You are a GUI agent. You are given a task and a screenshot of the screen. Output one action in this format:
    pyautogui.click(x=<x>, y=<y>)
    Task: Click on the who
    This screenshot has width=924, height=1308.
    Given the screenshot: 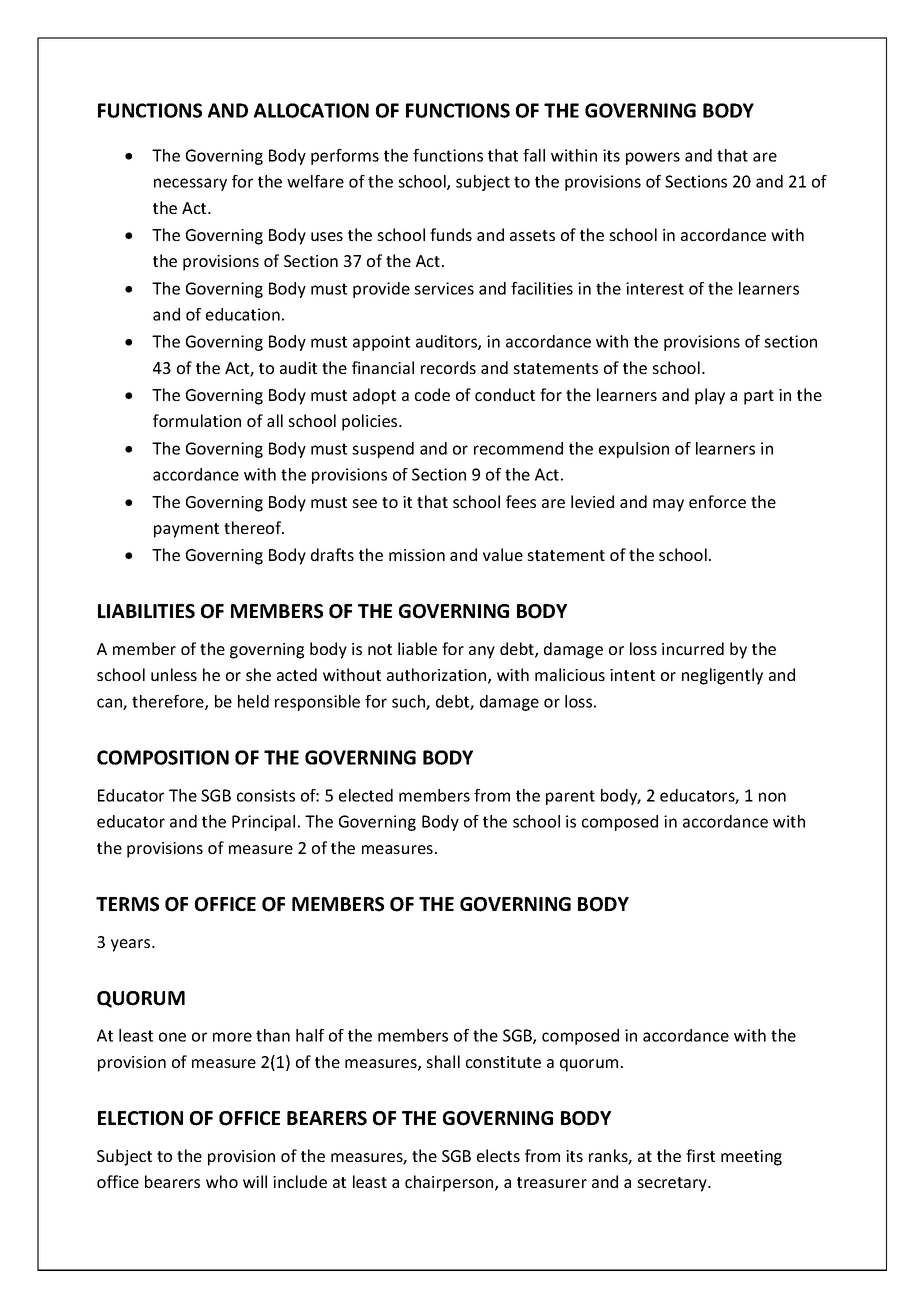 What is the action you would take?
    pyautogui.click(x=222, y=1181)
